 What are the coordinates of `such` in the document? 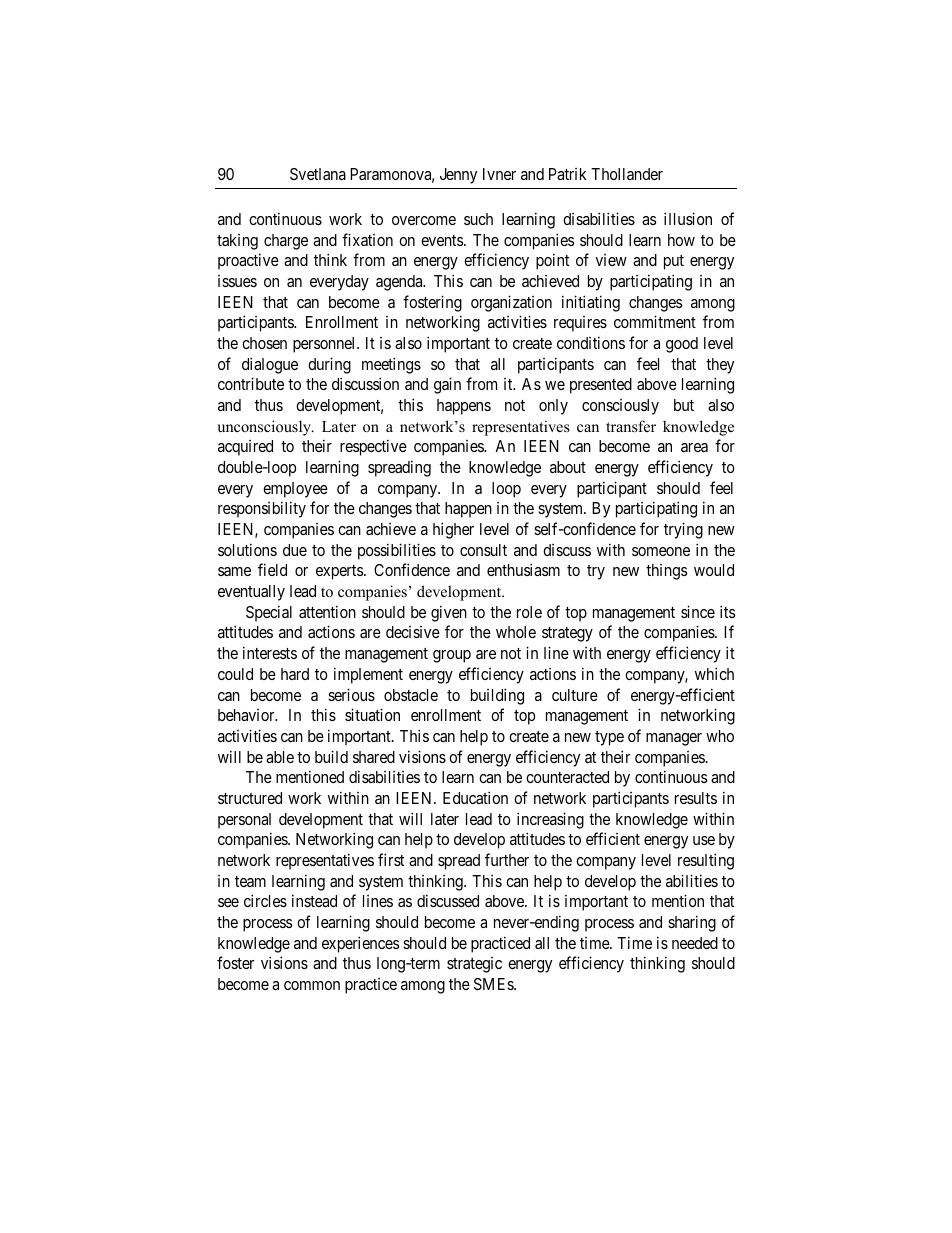 It's located at (478, 219).
